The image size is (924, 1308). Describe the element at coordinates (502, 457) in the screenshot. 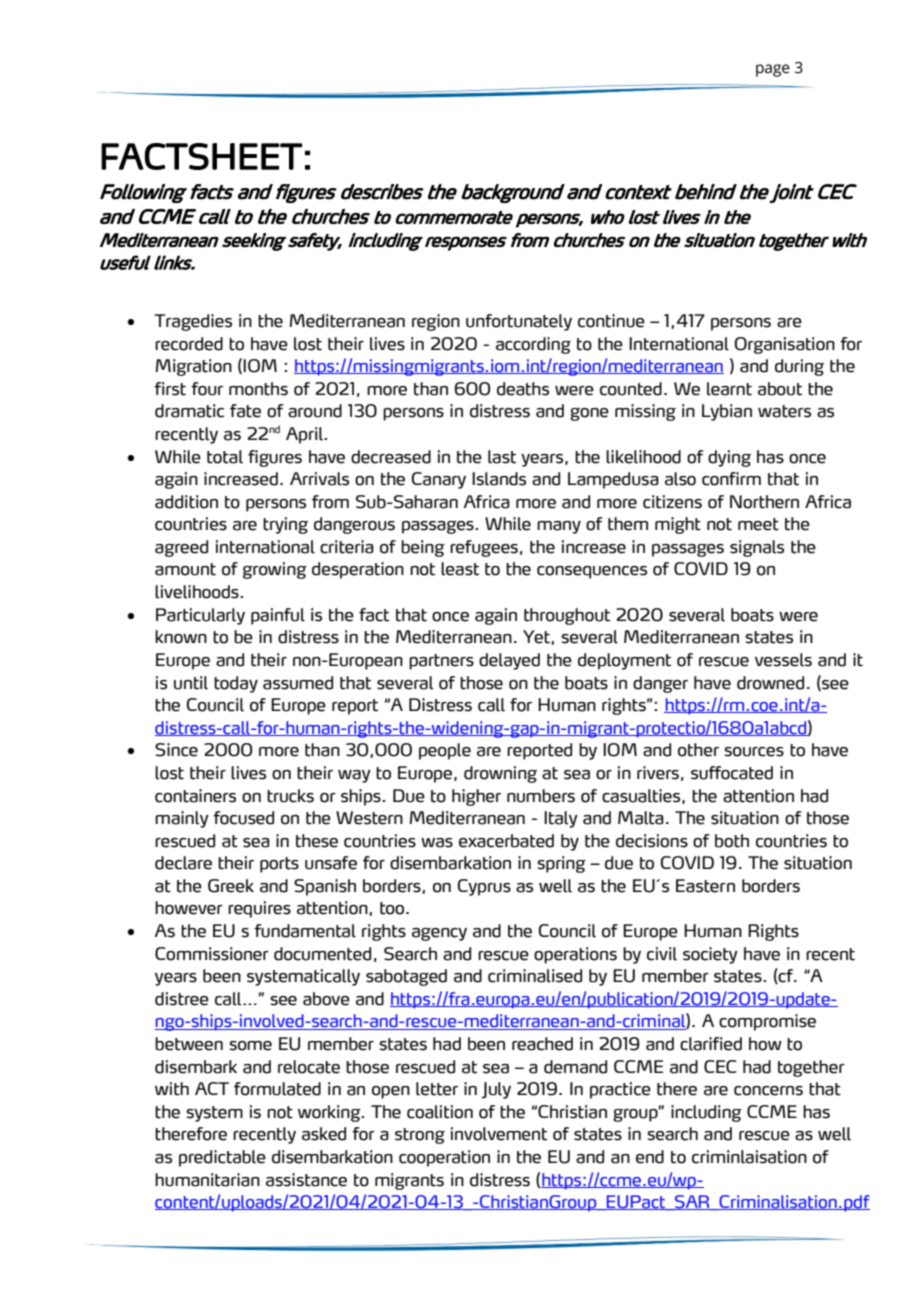

I see `last` at that location.
